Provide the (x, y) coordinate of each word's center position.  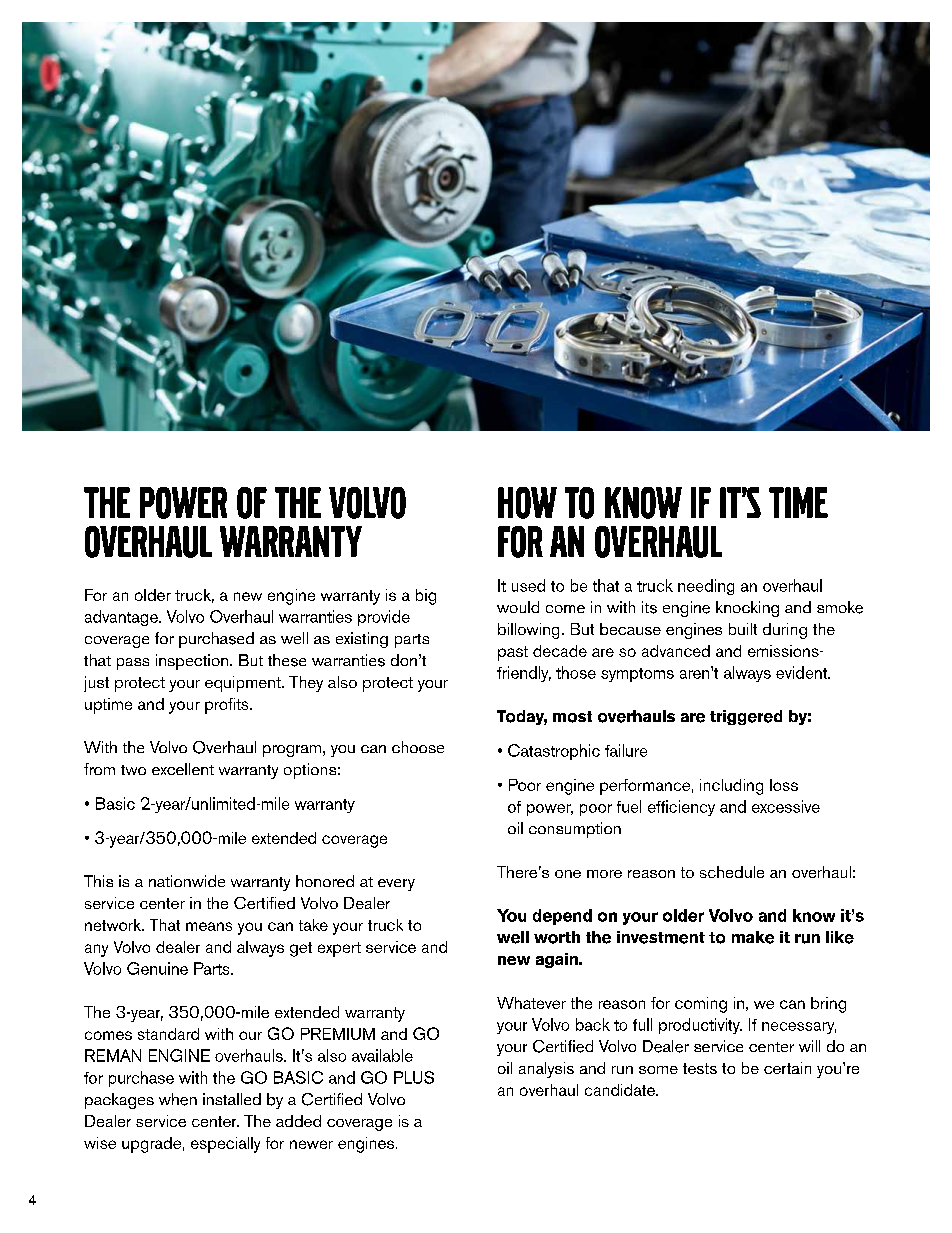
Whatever (531, 1003)
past (513, 653)
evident (802, 672)
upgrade (151, 1145)
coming (701, 1005)
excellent (183, 769)
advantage (122, 618)
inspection (192, 662)
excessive (786, 806)
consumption (575, 830)
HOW (527, 503)
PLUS (414, 1077)
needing (706, 587)
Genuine (157, 968)
